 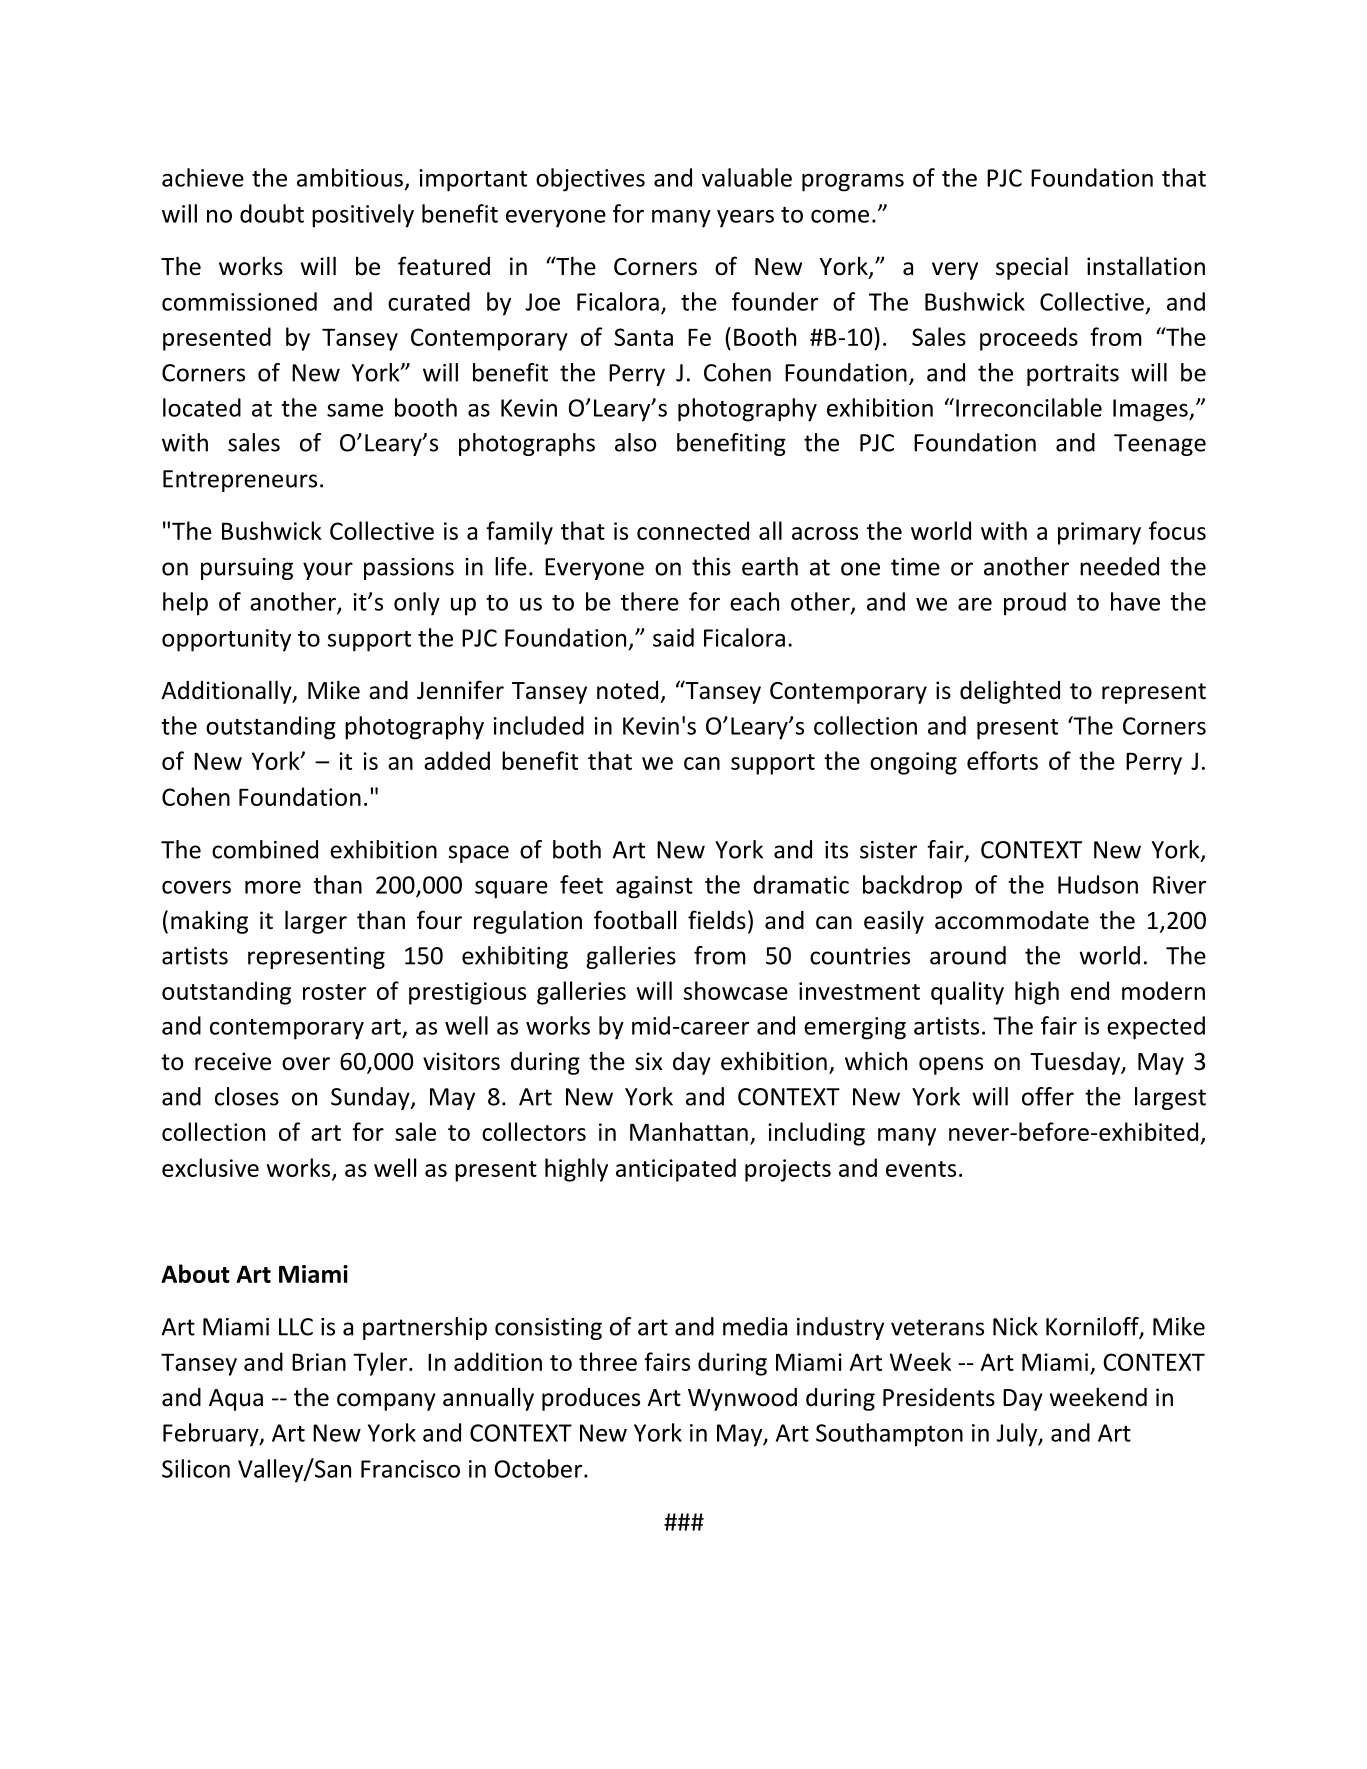 I want to click on Aqua, so click(x=236, y=1400).
